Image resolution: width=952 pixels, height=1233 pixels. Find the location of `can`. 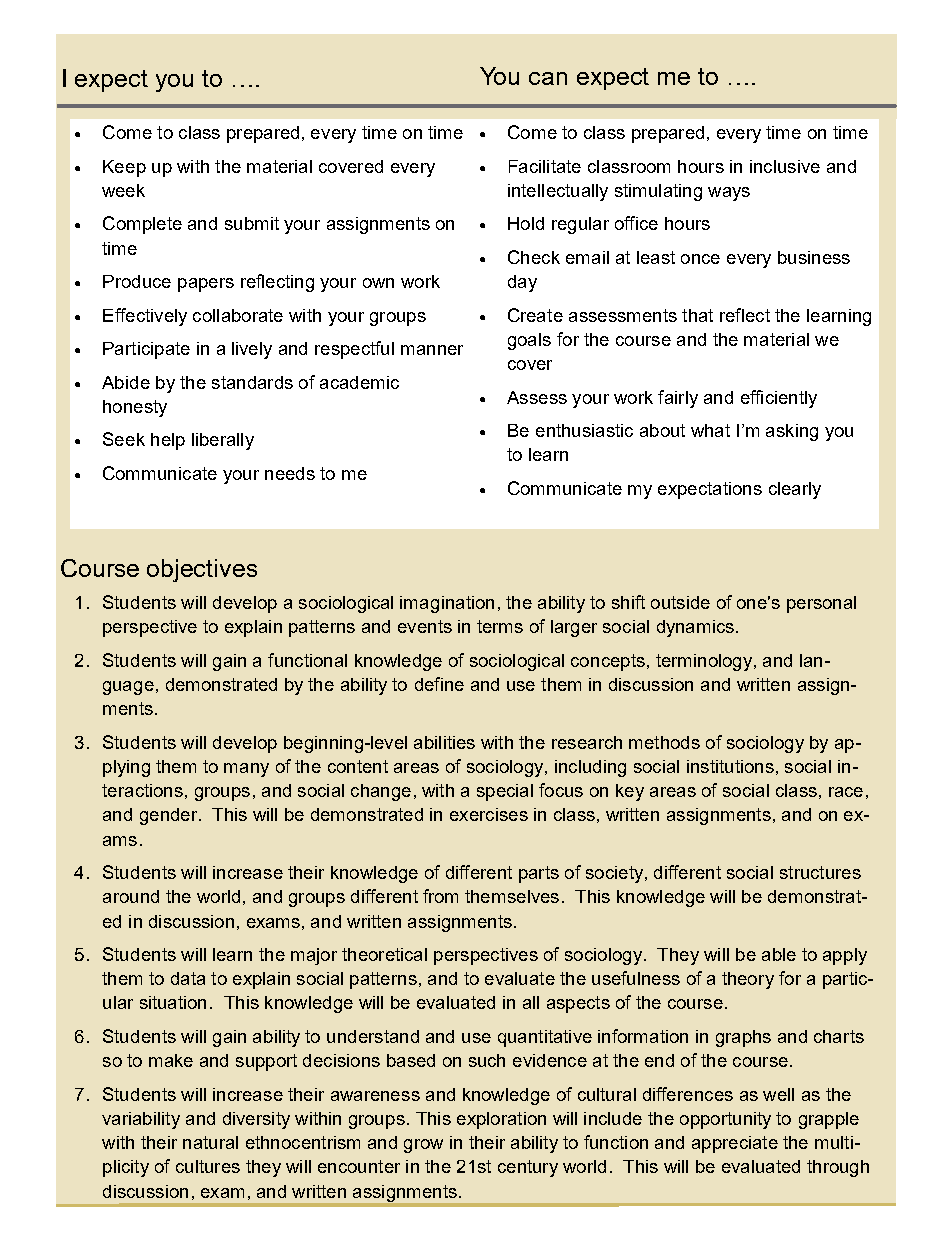

can is located at coordinates (548, 78).
